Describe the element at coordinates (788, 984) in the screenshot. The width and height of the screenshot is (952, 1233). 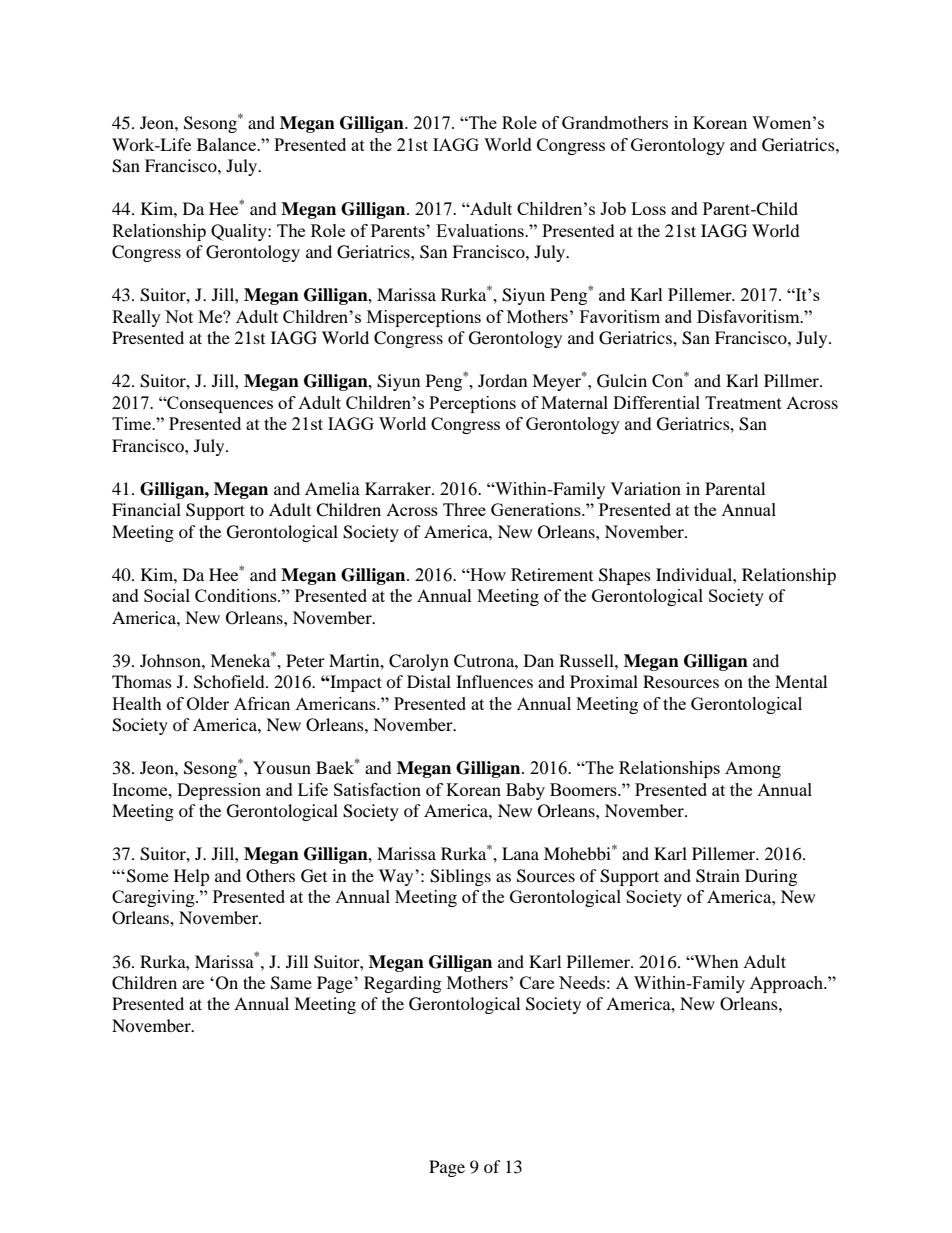
I see `Approach` at that location.
